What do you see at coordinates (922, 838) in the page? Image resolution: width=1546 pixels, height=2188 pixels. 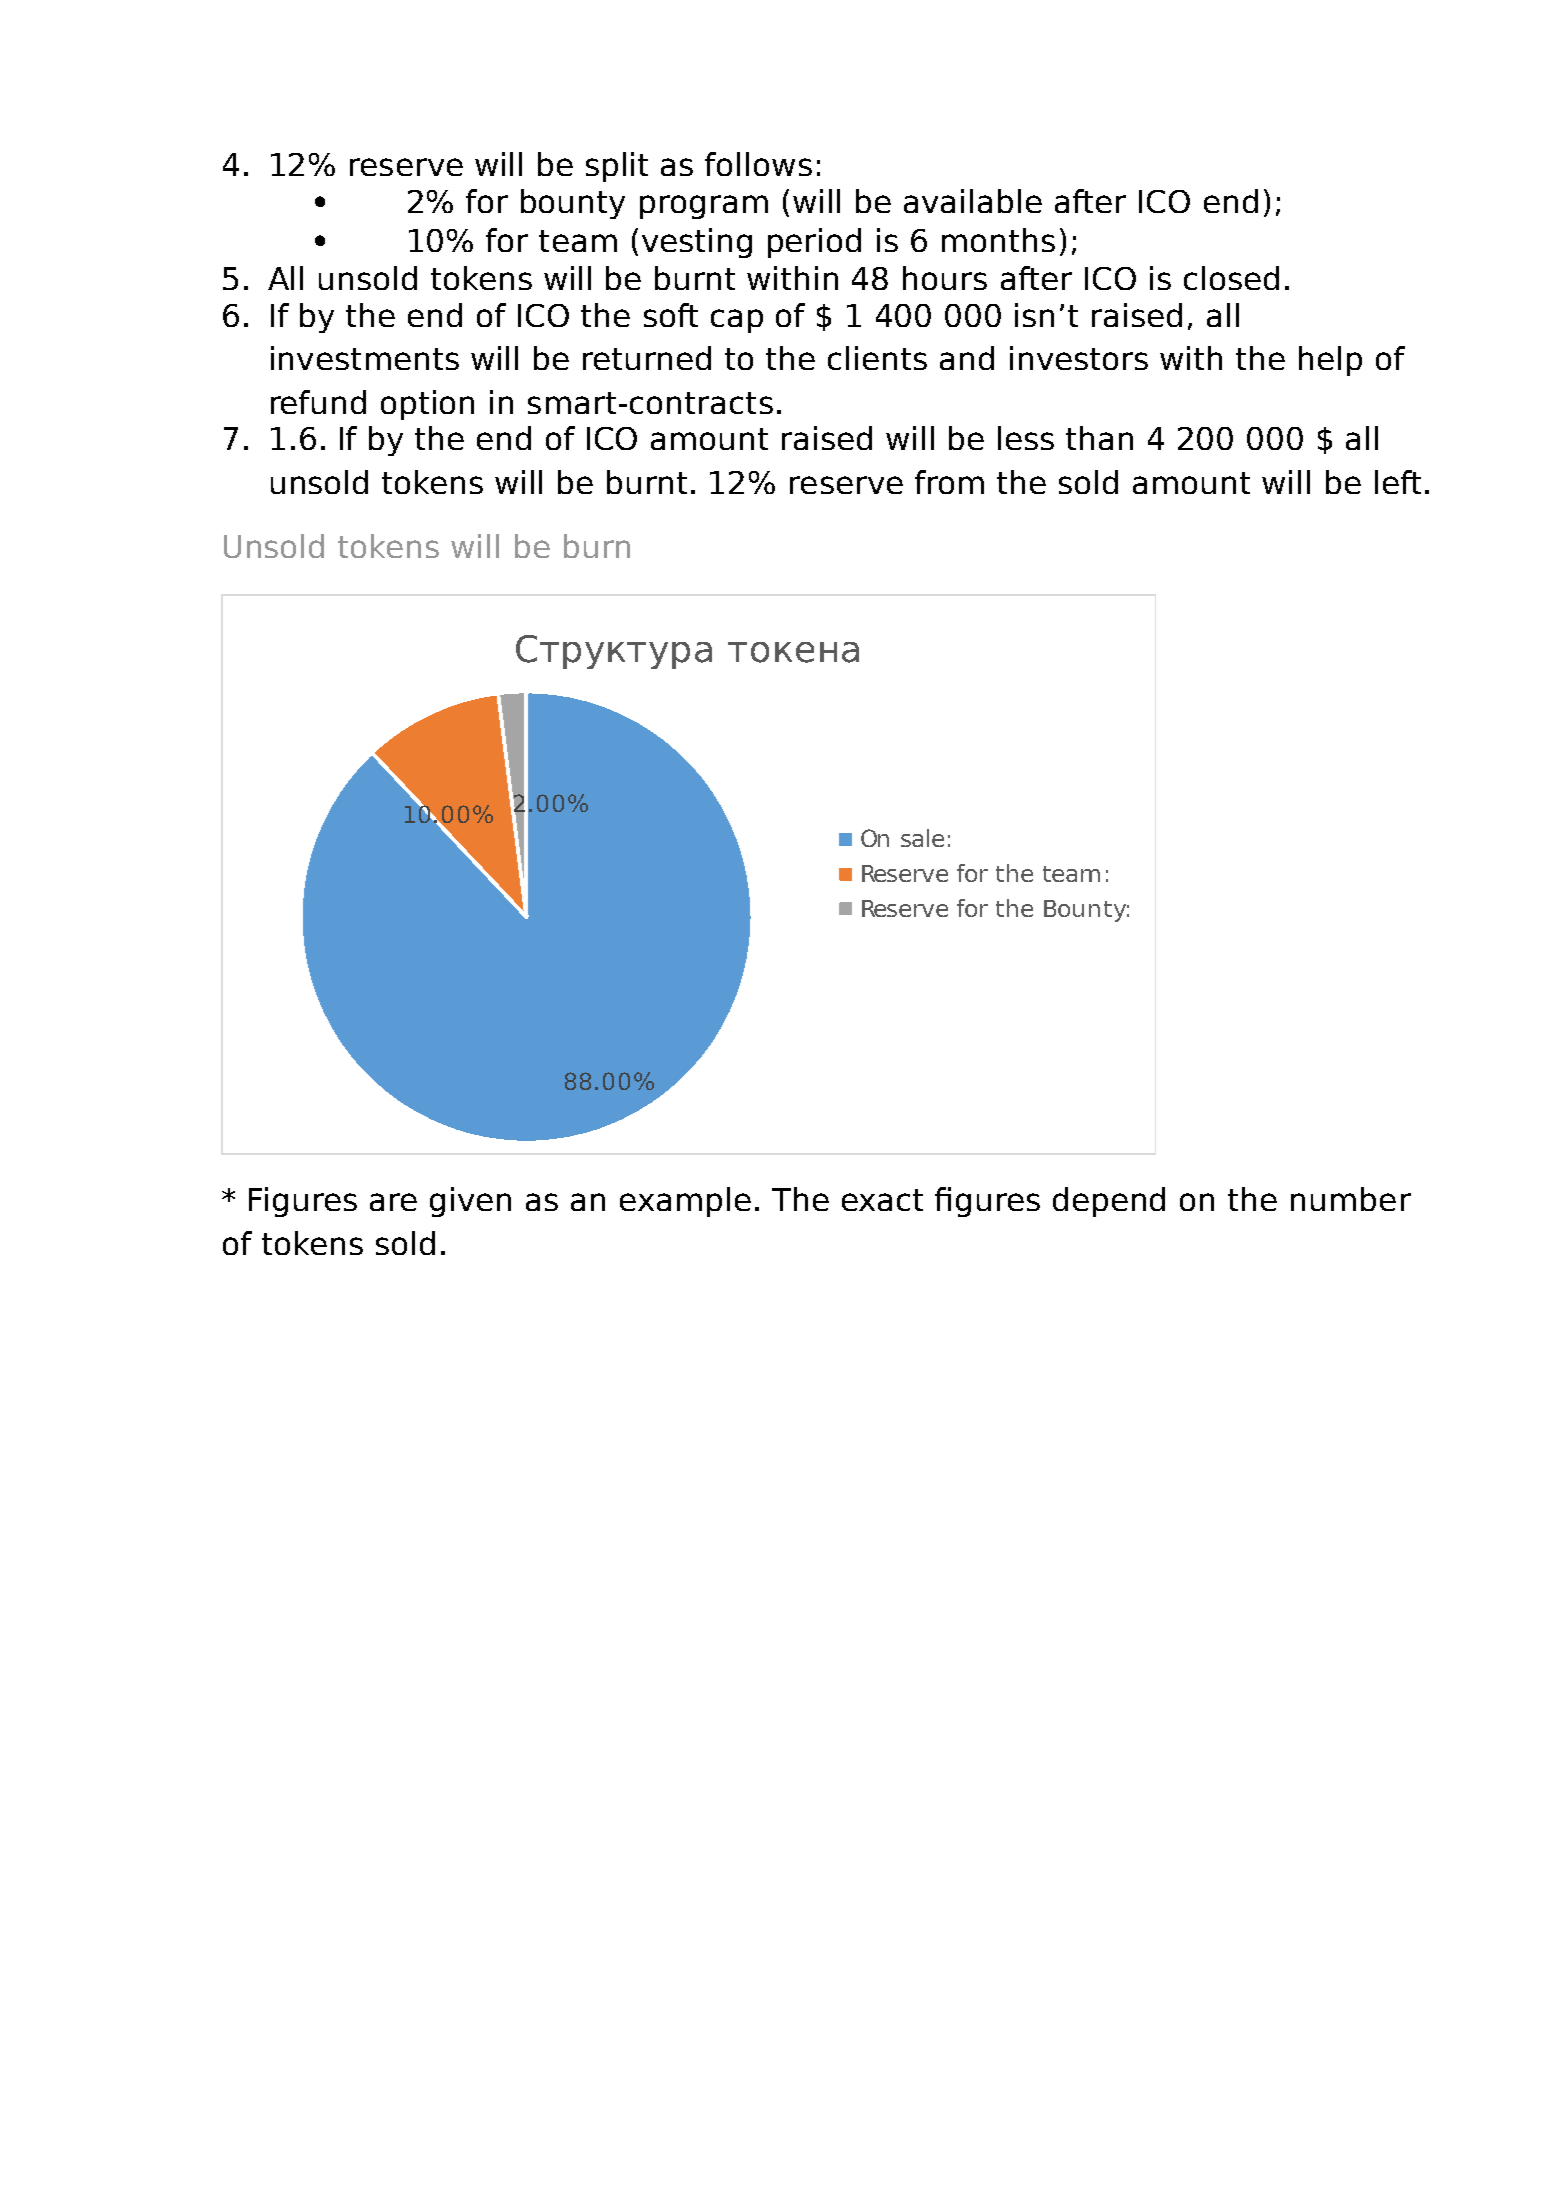 I see `sale` at bounding box center [922, 838].
